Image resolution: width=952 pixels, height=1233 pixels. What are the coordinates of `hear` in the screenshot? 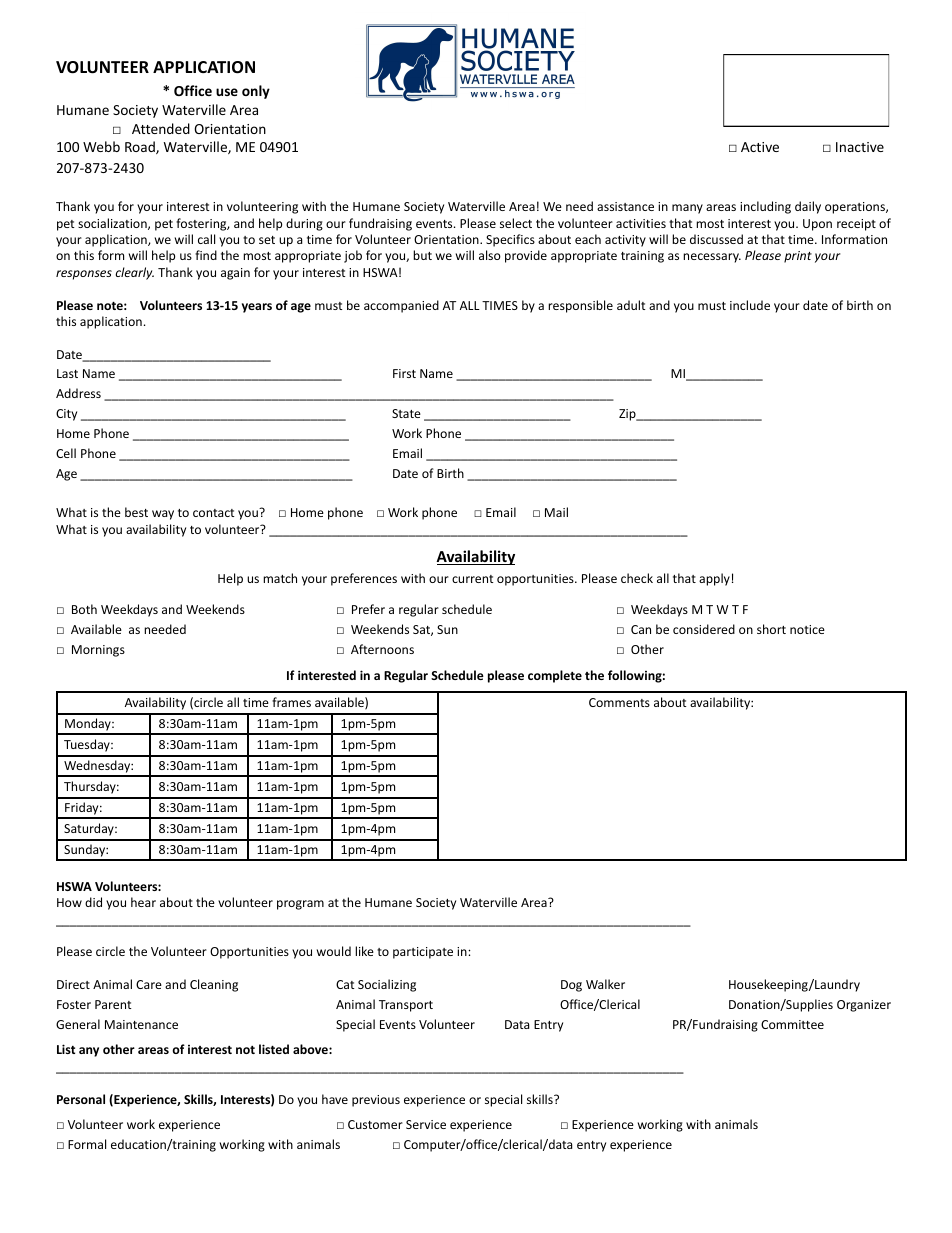 It's located at (143, 902).
